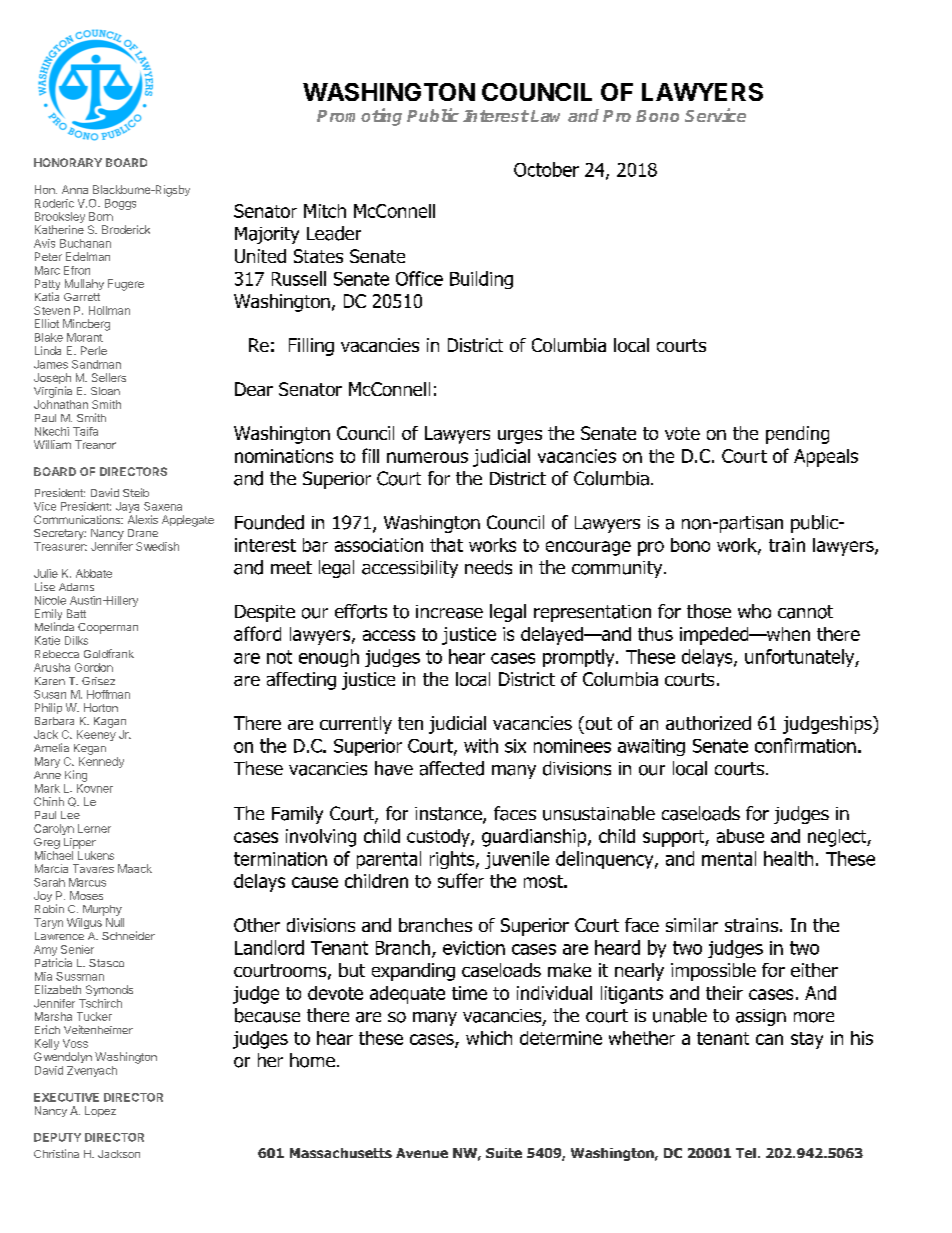  Describe the element at coordinates (807, 1040) in the screenshot. I see `stay` at that location.
